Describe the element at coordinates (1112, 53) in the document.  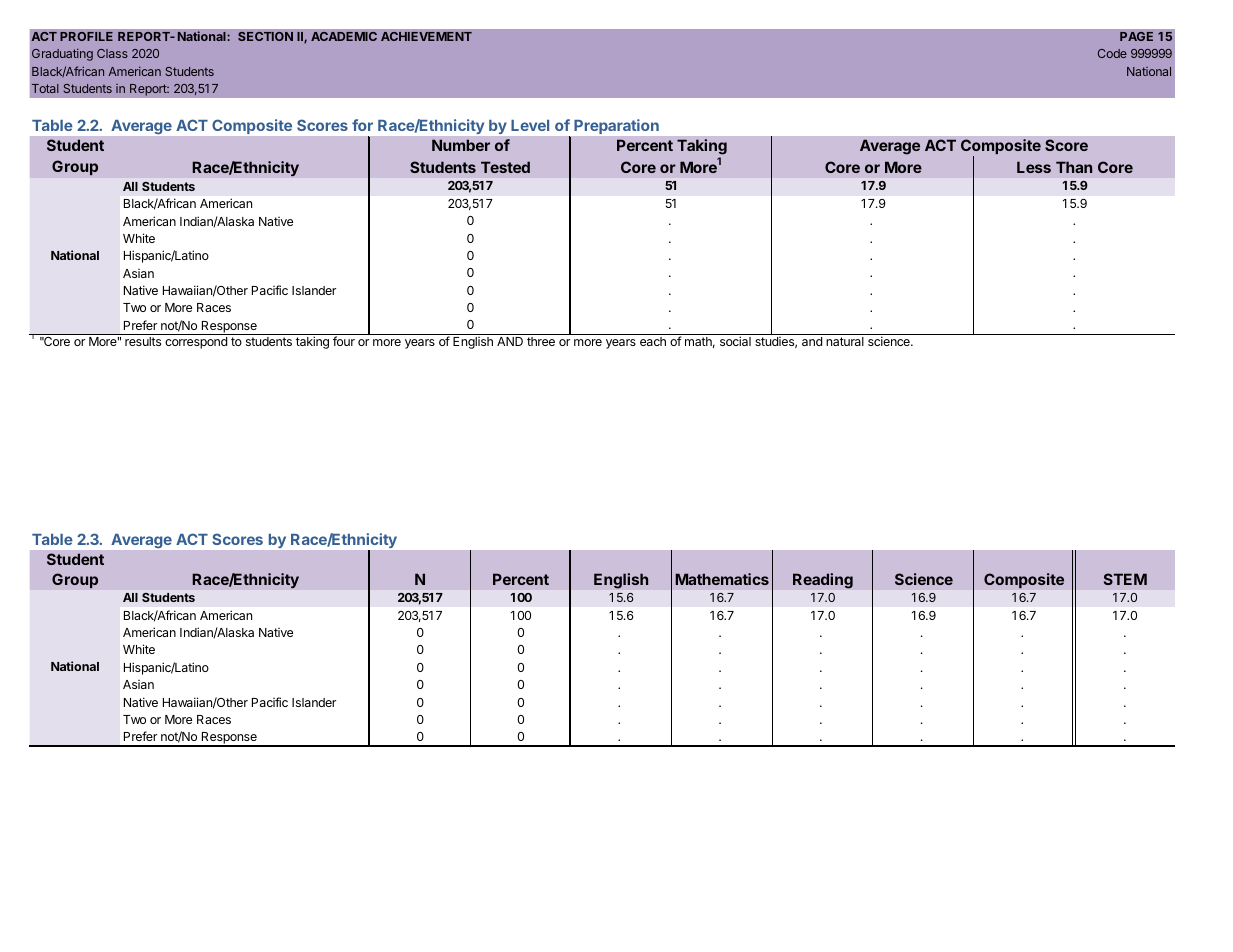
I see `Code` at that location.
